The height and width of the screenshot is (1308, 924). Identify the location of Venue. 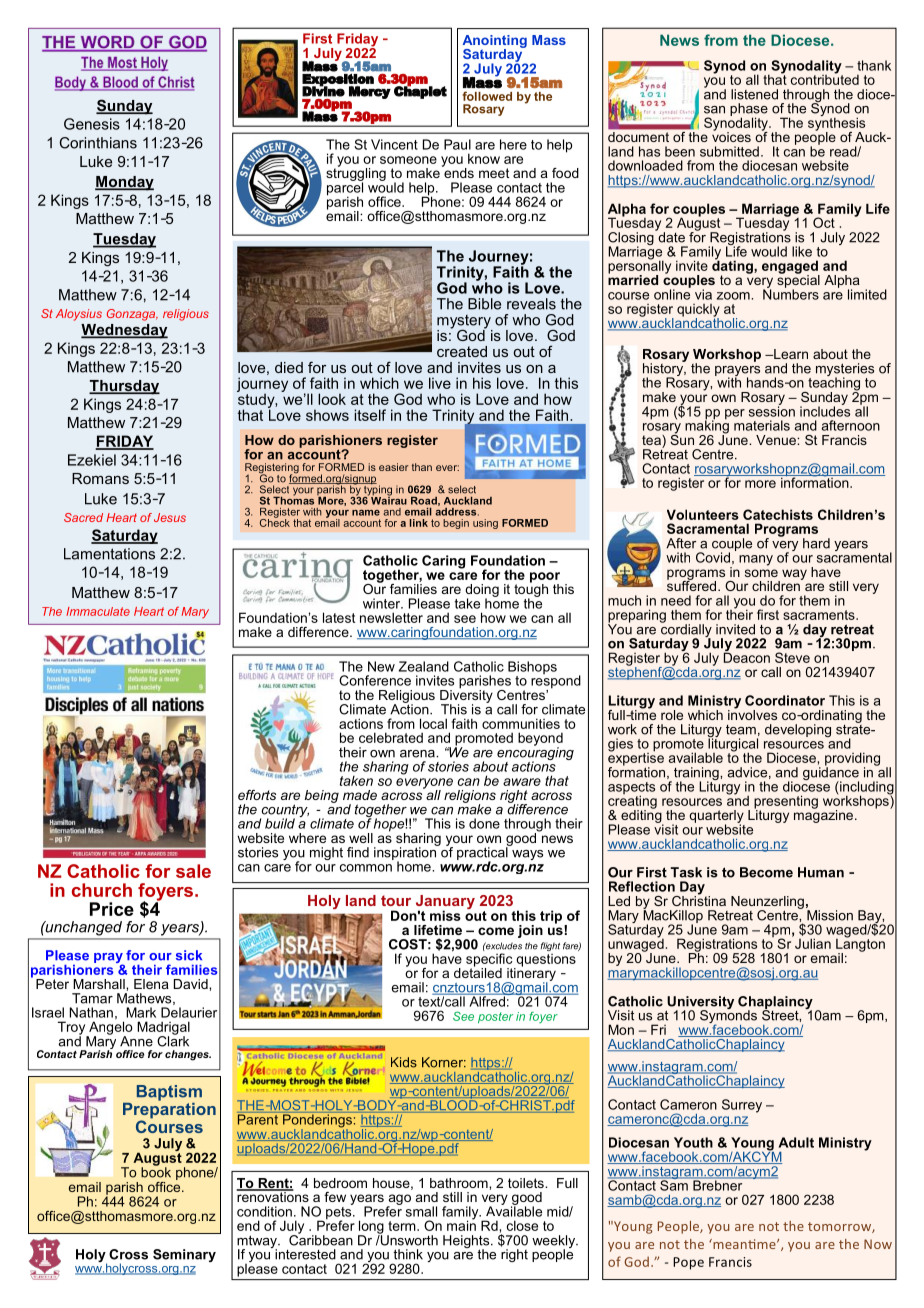
(777, 440).
